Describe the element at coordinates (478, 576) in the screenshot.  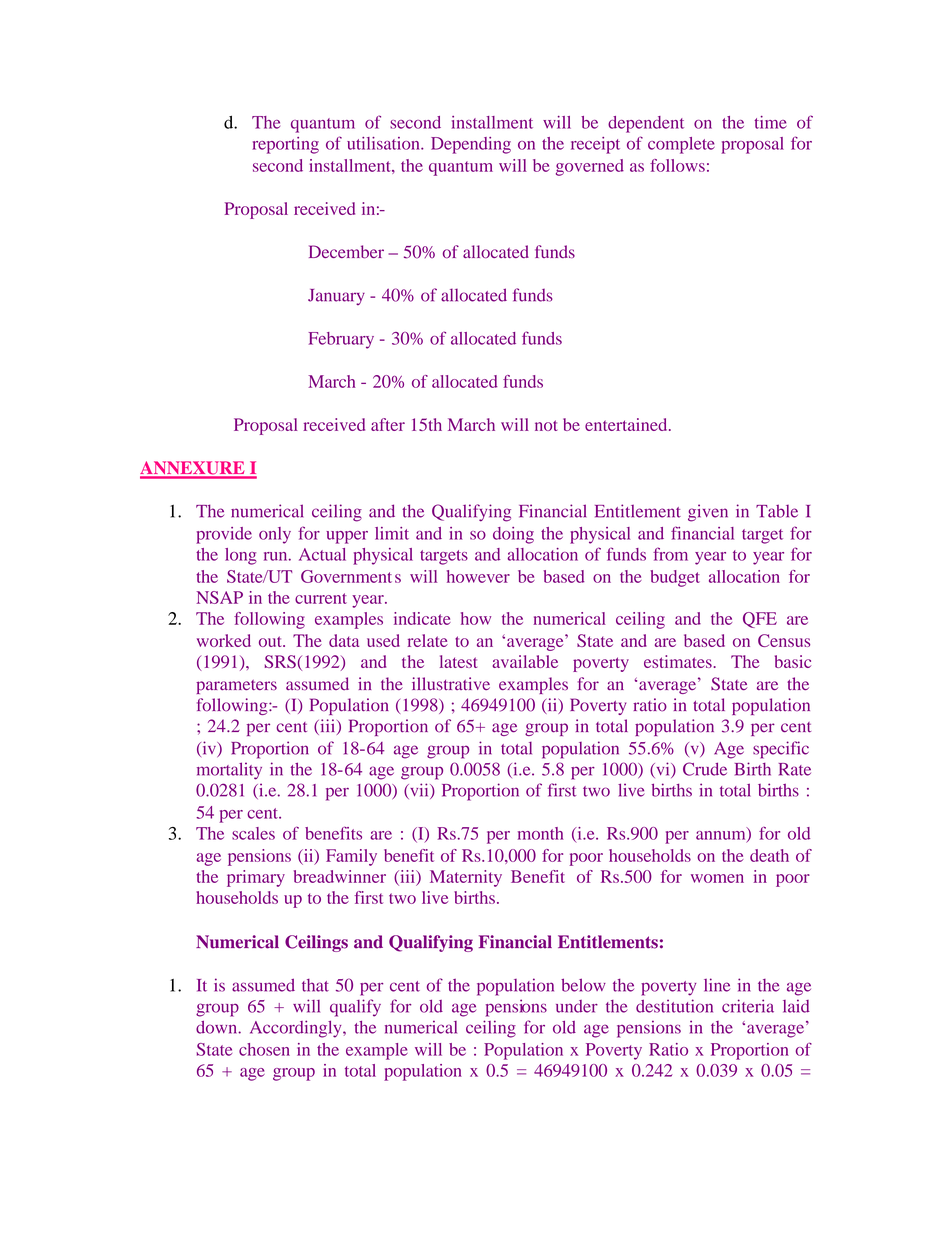
I see `however` at that location.
